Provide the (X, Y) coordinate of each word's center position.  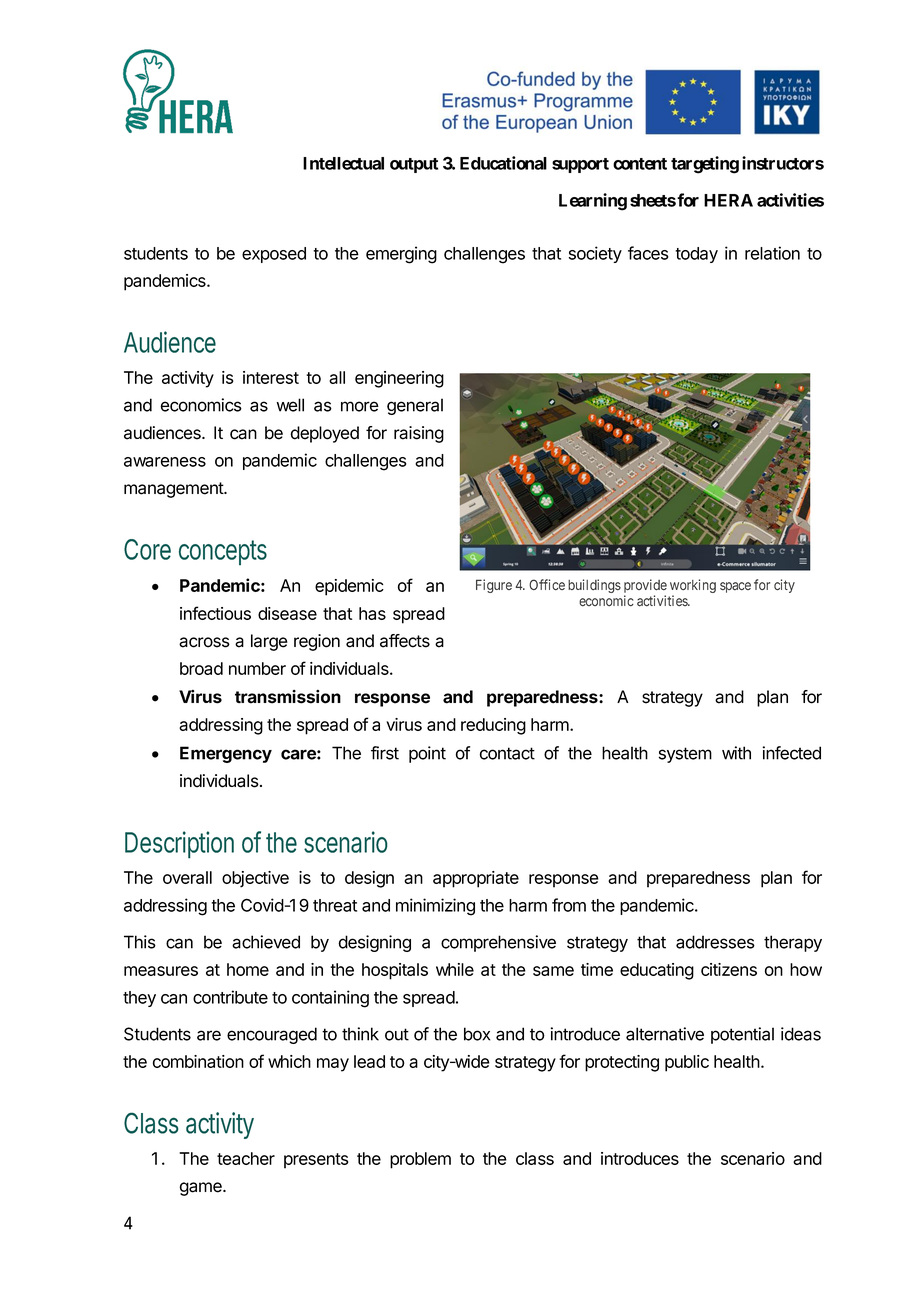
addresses (715, 942)
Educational (503, 163)
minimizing (435, 907)
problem (420, 1160)
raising (419, 434)
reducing (493, 726)
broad (201, 668)
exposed (274, 255)
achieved (266, 942)
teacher (246, 1158)
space (735, 587)
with (736, 753)
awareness (165, 462)
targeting (705, 165)
